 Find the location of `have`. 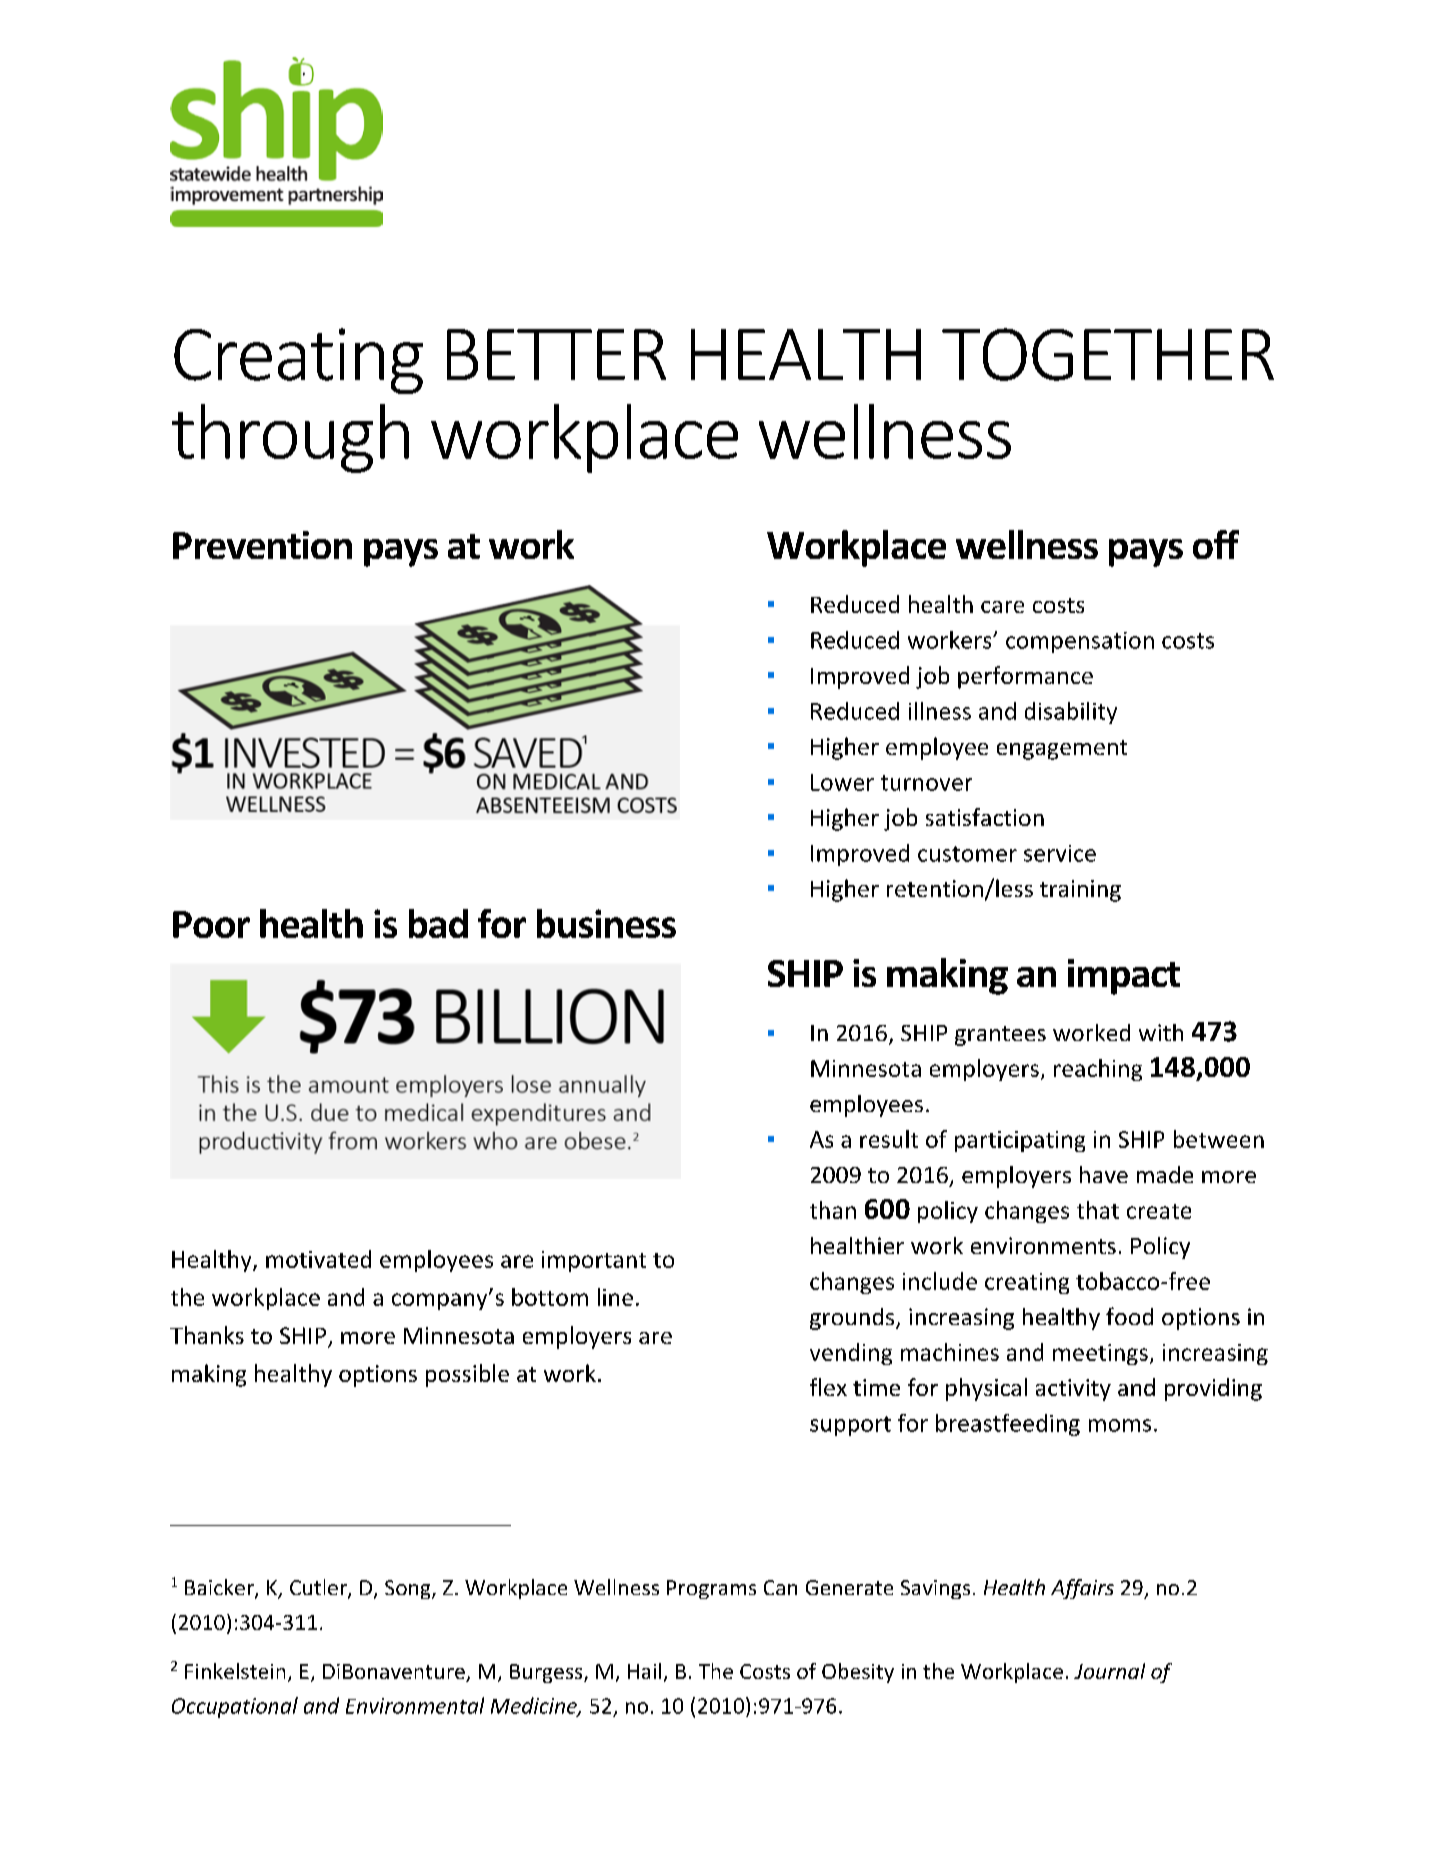

have is located at coordinates (1104, 1174).
